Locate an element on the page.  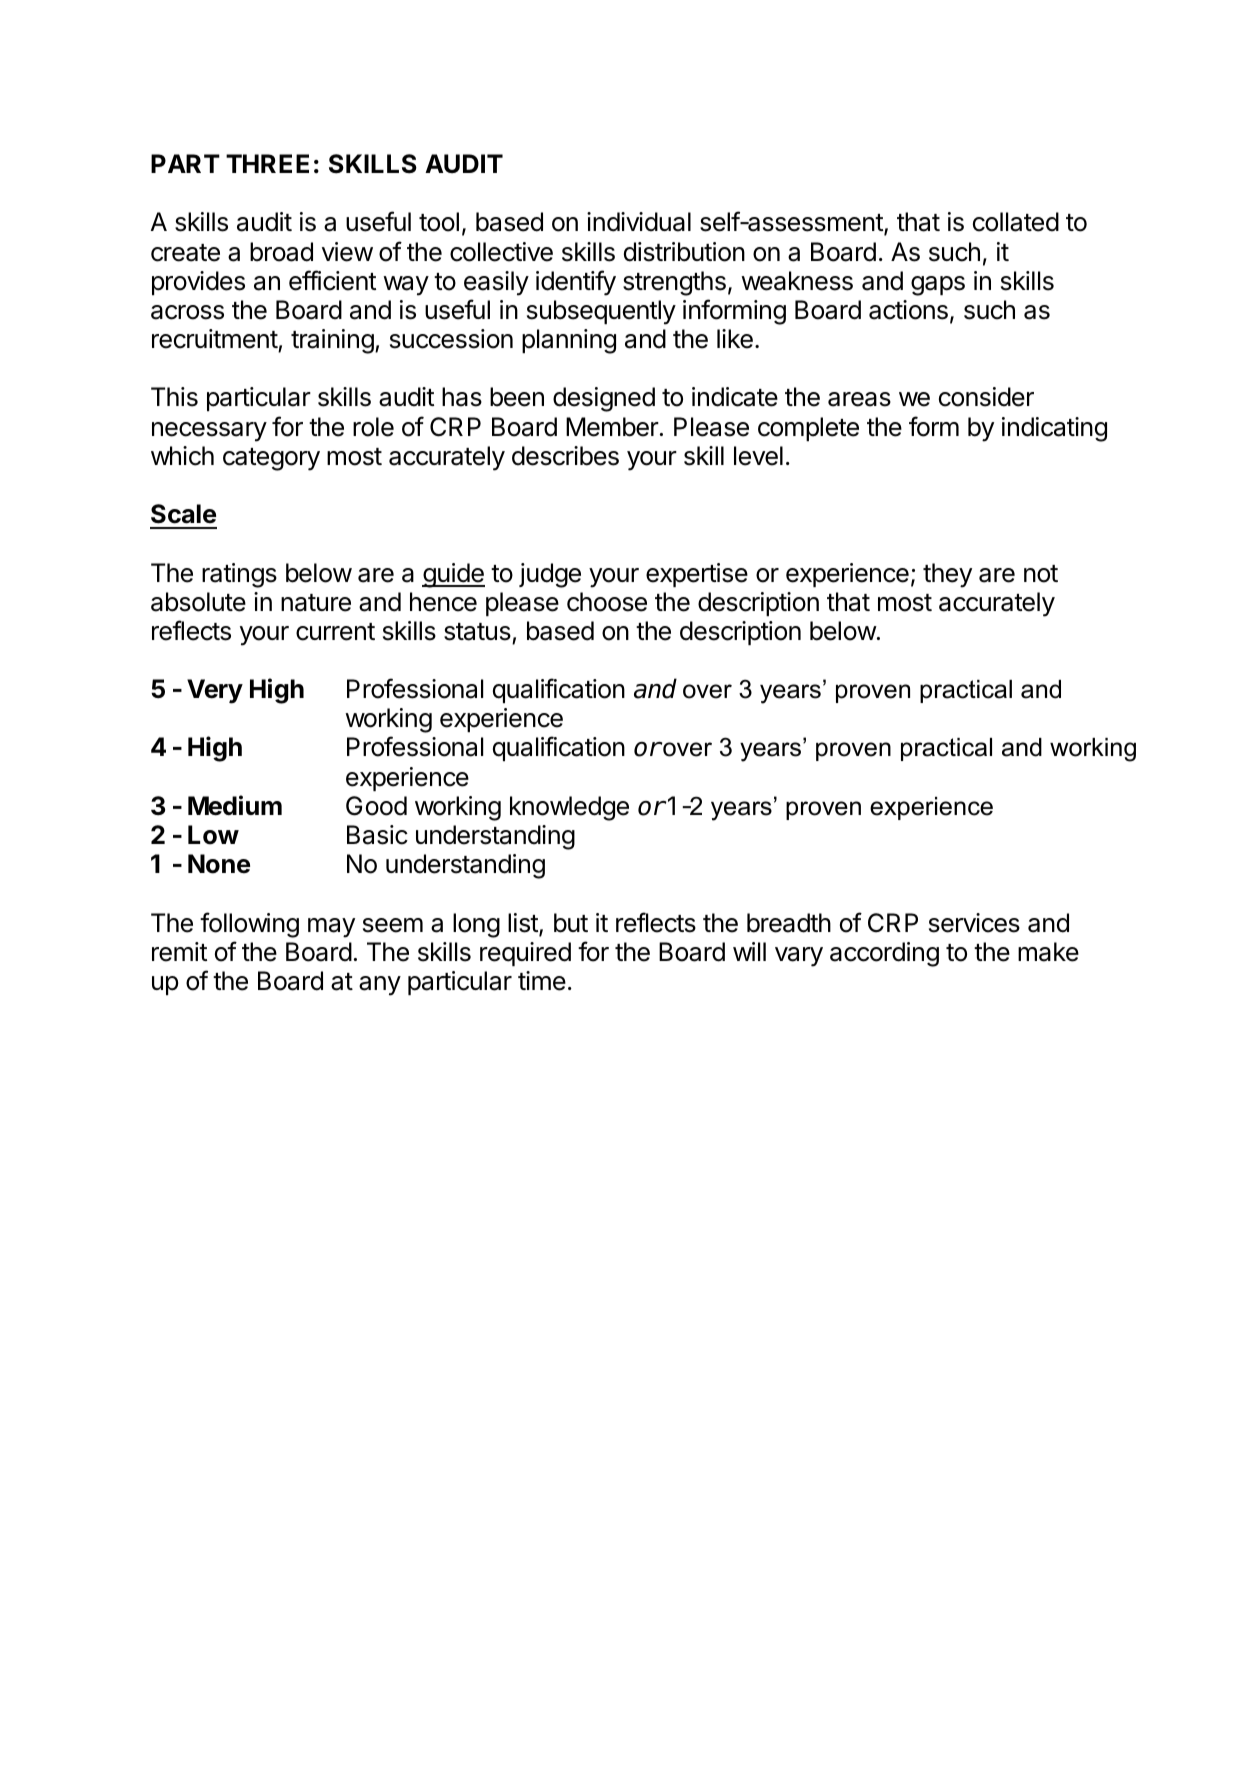
choose is located at coordinates (607, 602).
